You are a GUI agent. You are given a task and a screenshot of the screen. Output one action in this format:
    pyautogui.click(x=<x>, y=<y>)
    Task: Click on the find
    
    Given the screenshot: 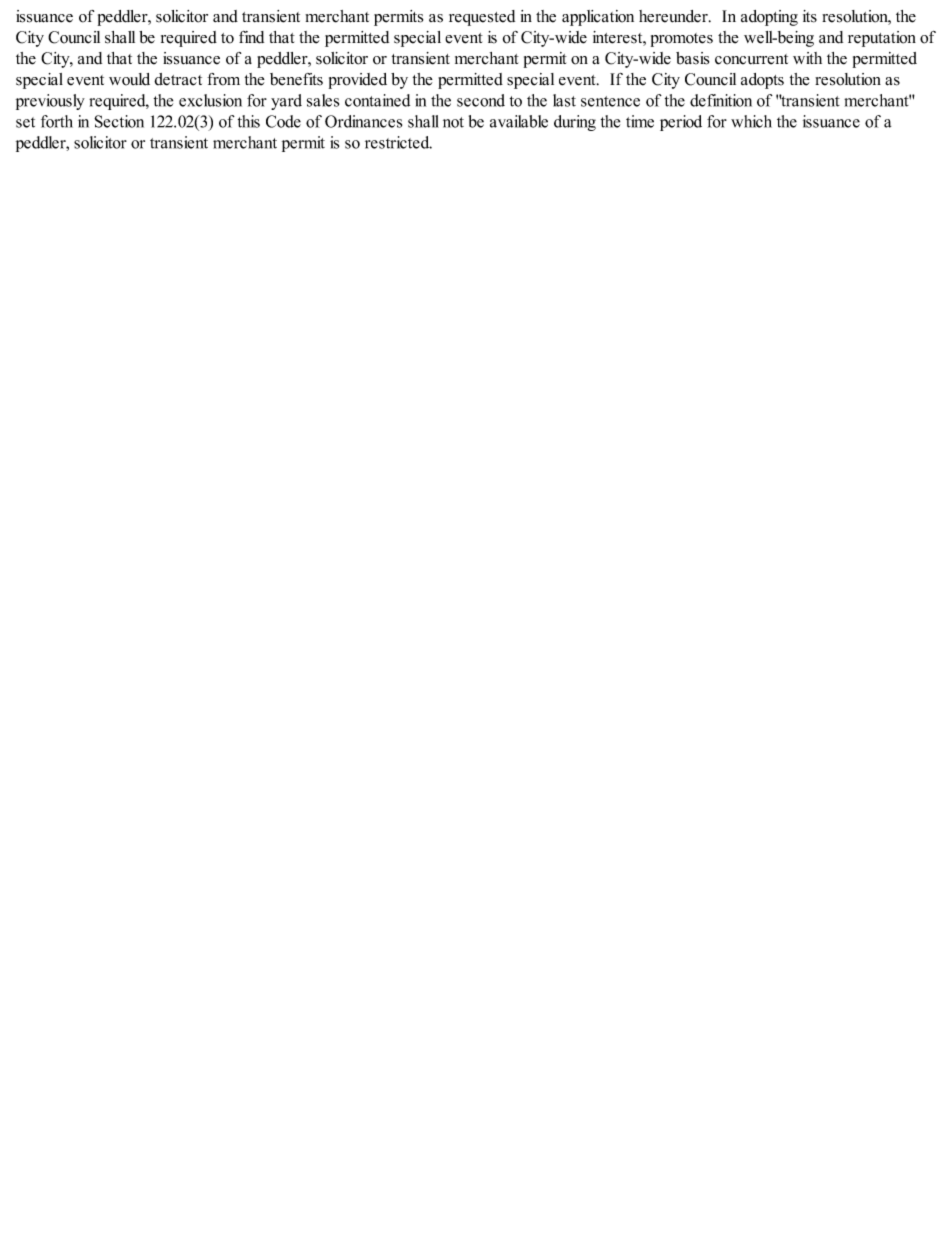 What is the action you would take?
    pyautogui.click(x=251, y=37)
